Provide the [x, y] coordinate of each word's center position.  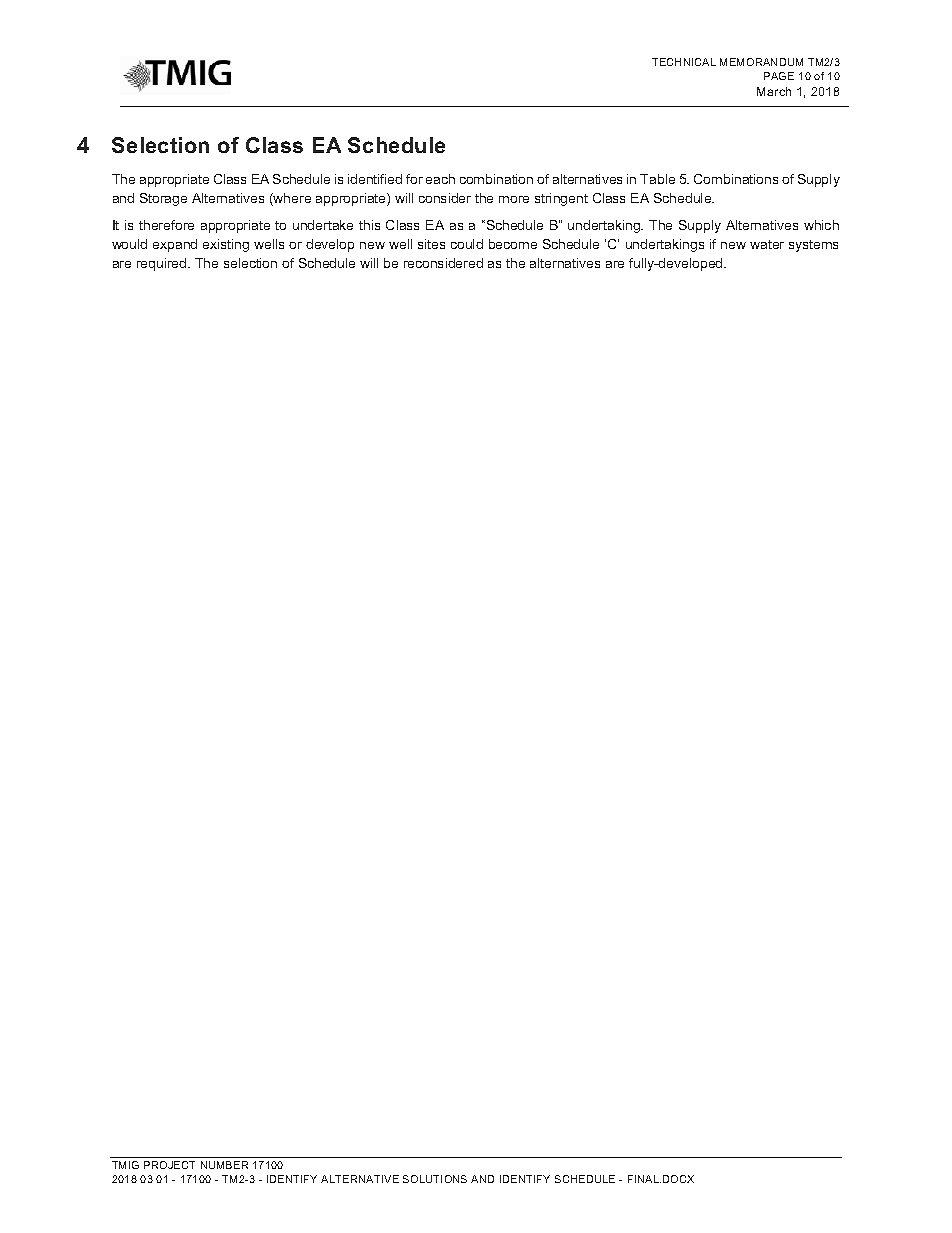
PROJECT [169, 1165]
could [467, 244]
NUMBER [224, 1165]
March [774, 91]
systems [813, 246]
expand [175, 245]
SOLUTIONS [435, 1179]
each [440, 179]
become [513, 244]
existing [226, 245]
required [163, 264]
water [767, 244]
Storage [163, 199]
